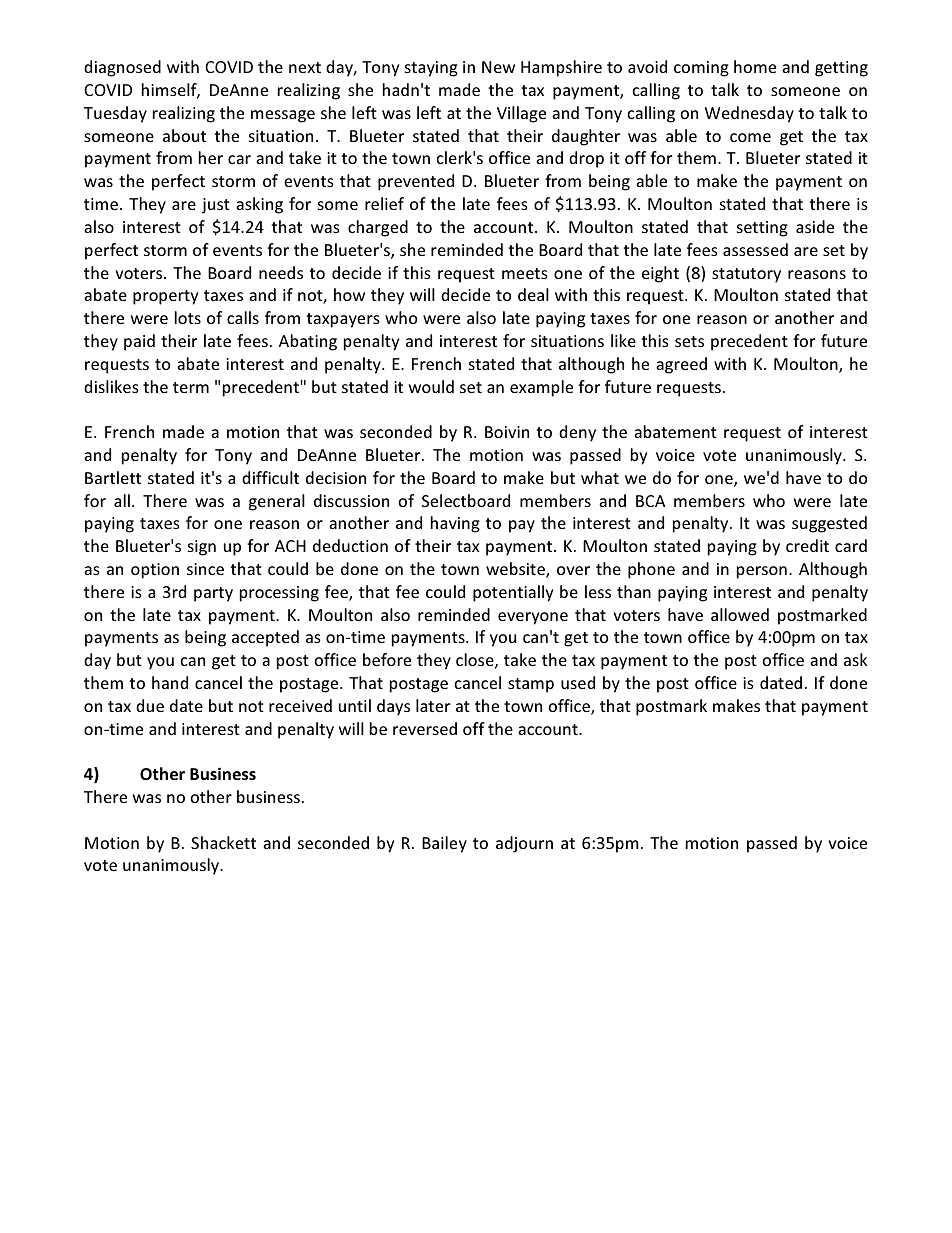  I want to click on New, so click(498, 67).
